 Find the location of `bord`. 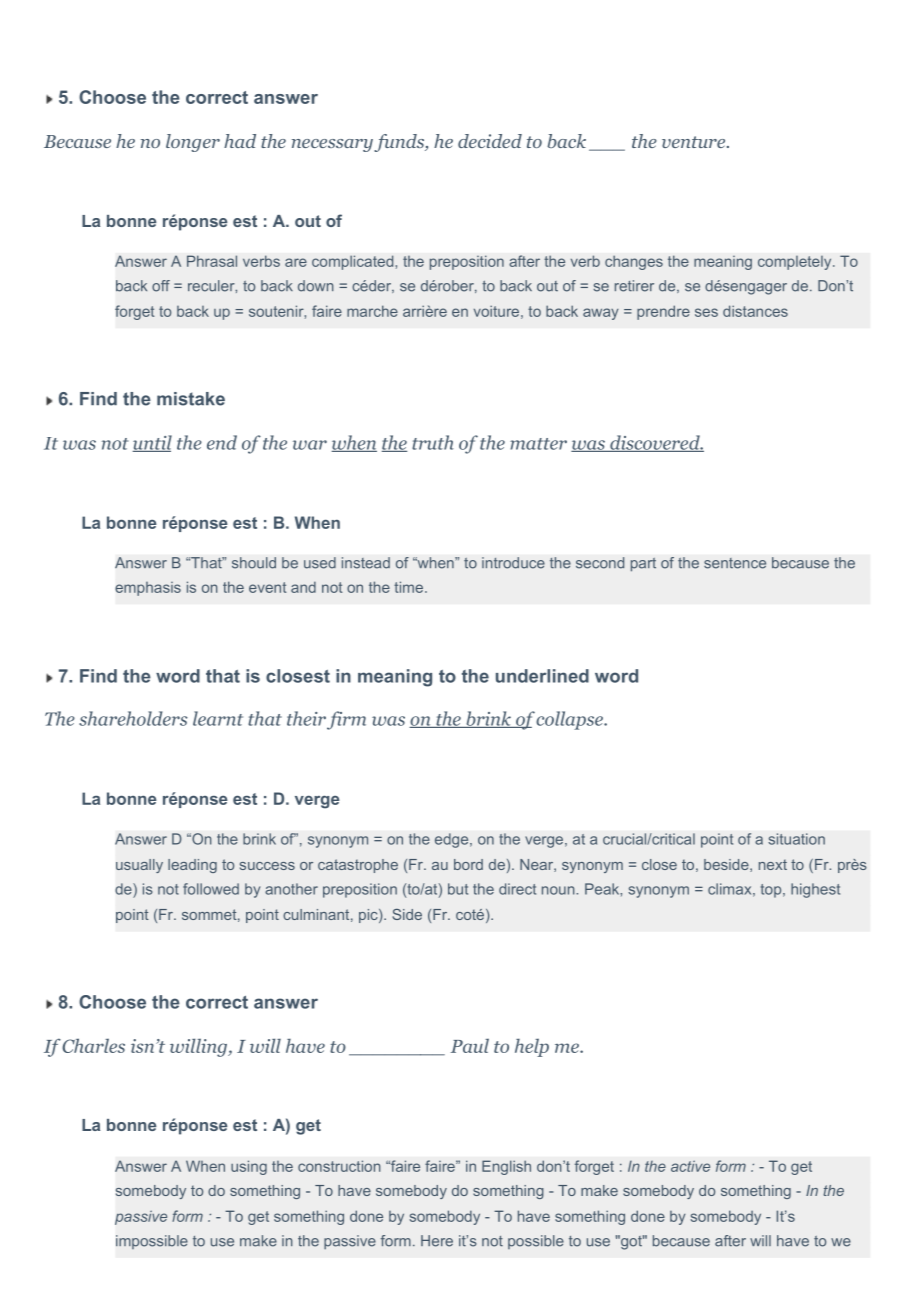

bord is located at coordinates (468, 864).
